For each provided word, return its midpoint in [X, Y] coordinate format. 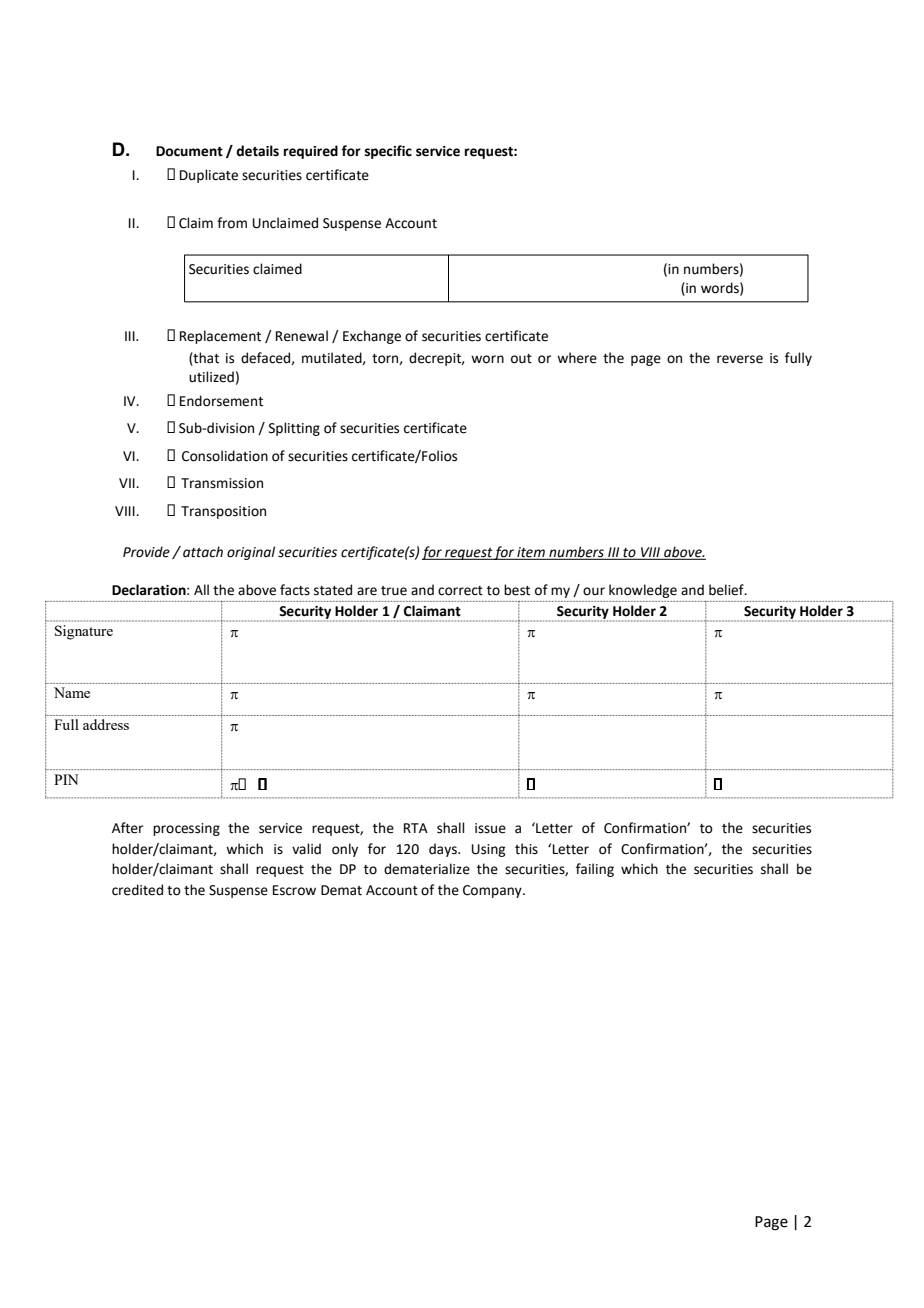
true [394, 591]
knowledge [643, 591]
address [106, 724]
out [521, 359]
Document [189, 151]
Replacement [220, 337]
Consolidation [225, 456]
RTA [416, 828]
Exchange [372, 337]
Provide [146, 552]
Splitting [294, 429]
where [577, 358]
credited [137, 890]
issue [490, 828]
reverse [740, 359]
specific [388, 152]
